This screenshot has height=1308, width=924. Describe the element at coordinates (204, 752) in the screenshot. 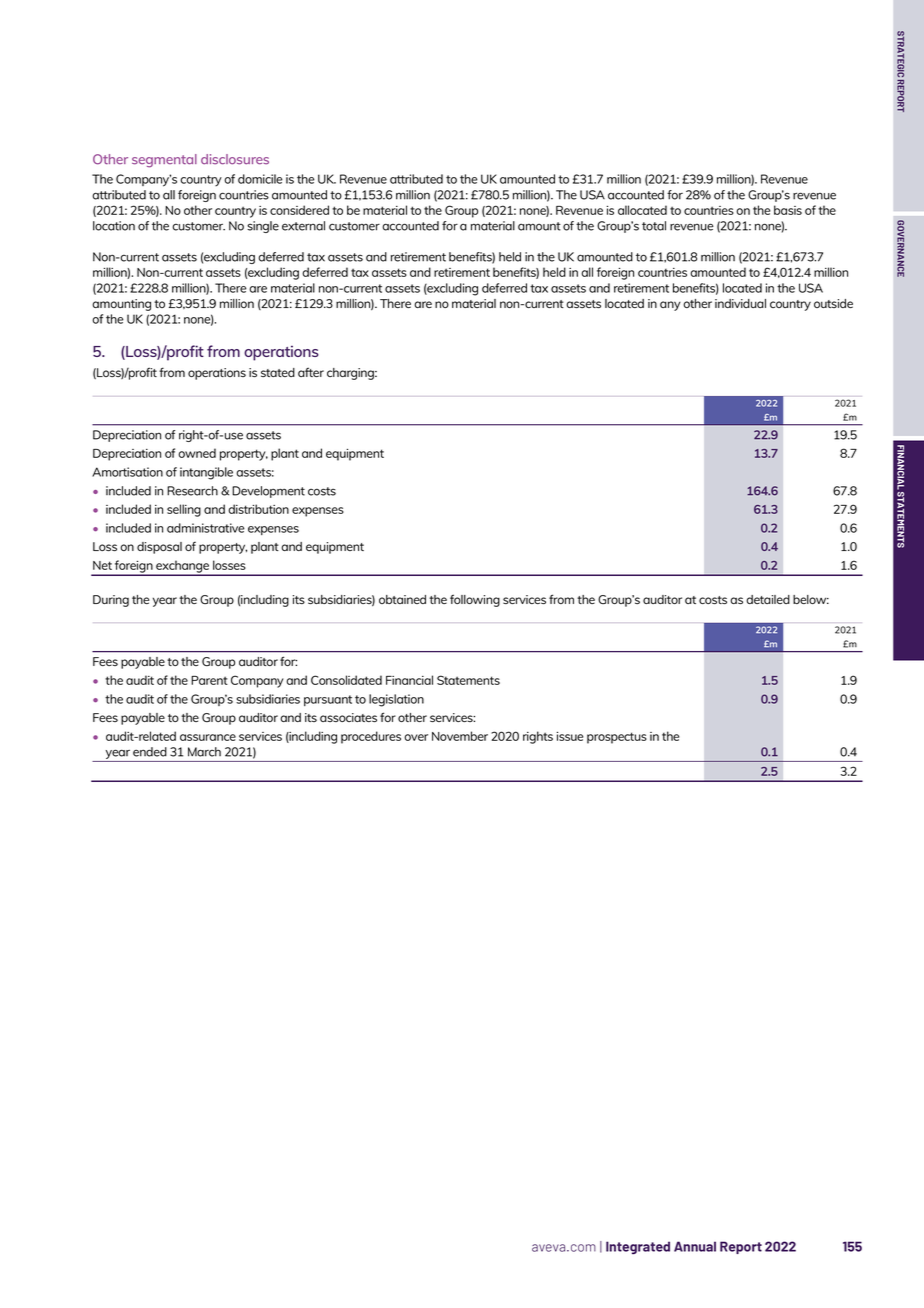

I see `March` at that location.
